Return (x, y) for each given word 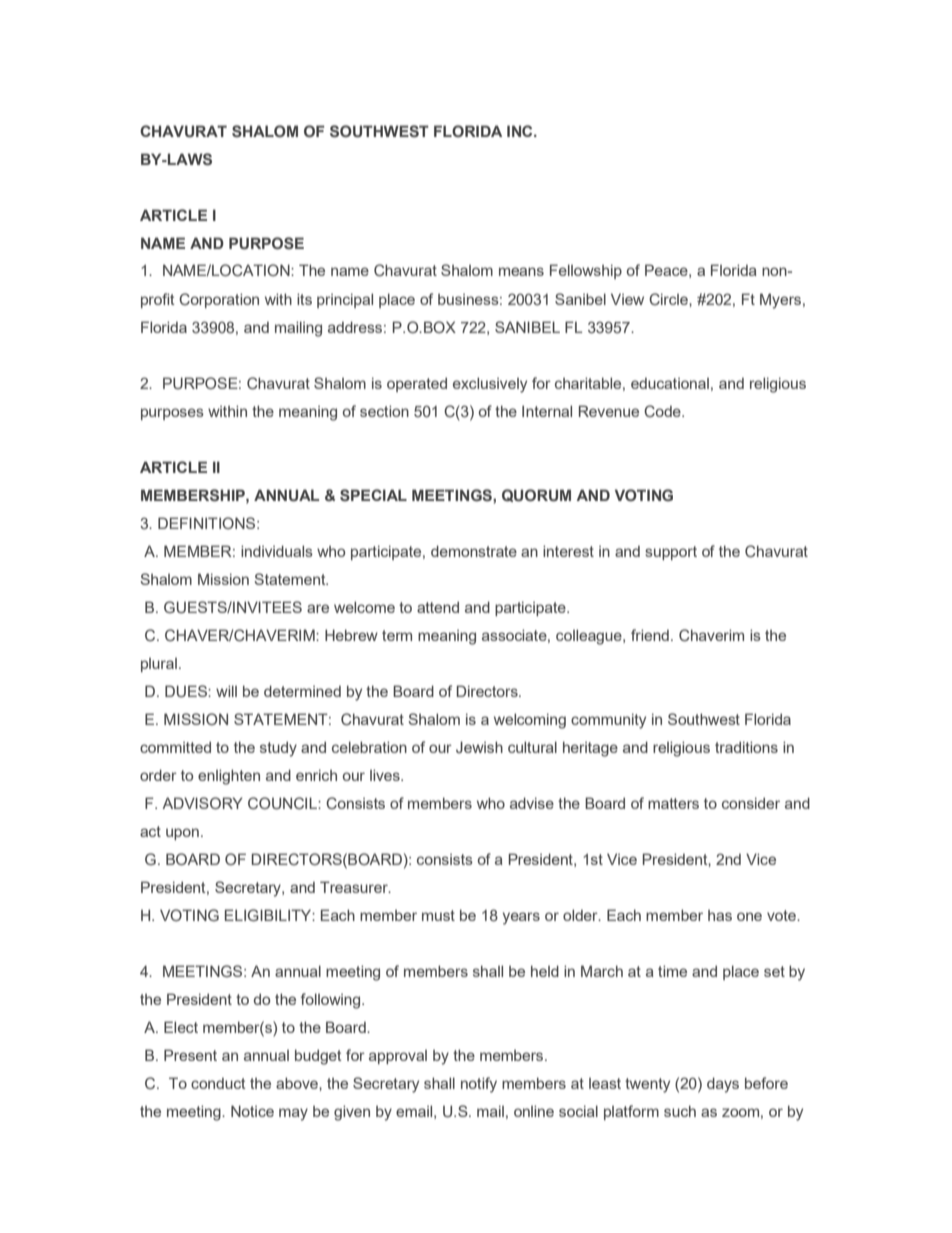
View (627, 299)
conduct (218, 1083)
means (521, 271)
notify (479, 1085)
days (723, 1085)
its (304, 299)
